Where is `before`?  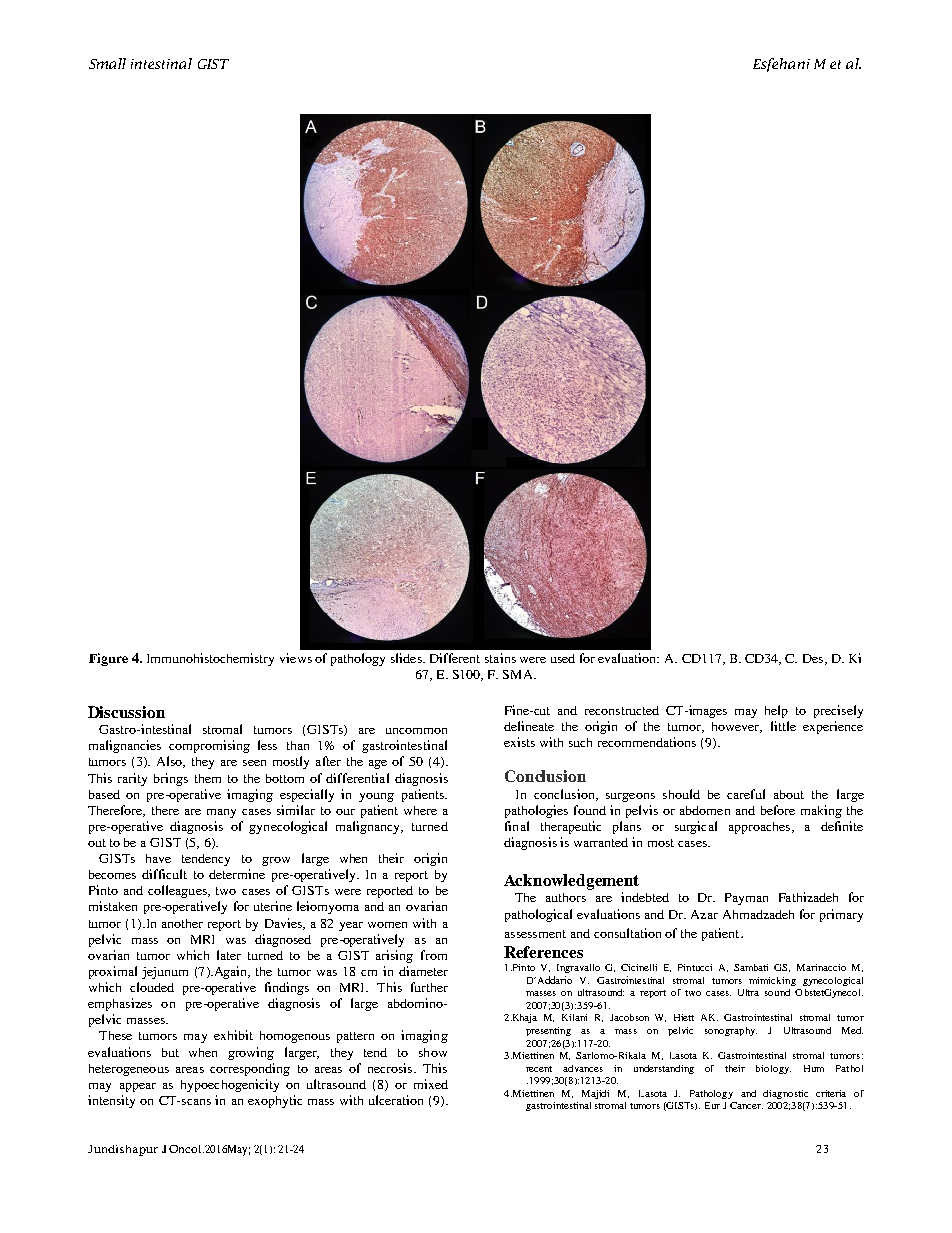 before is located at coordinates (778, 810).
